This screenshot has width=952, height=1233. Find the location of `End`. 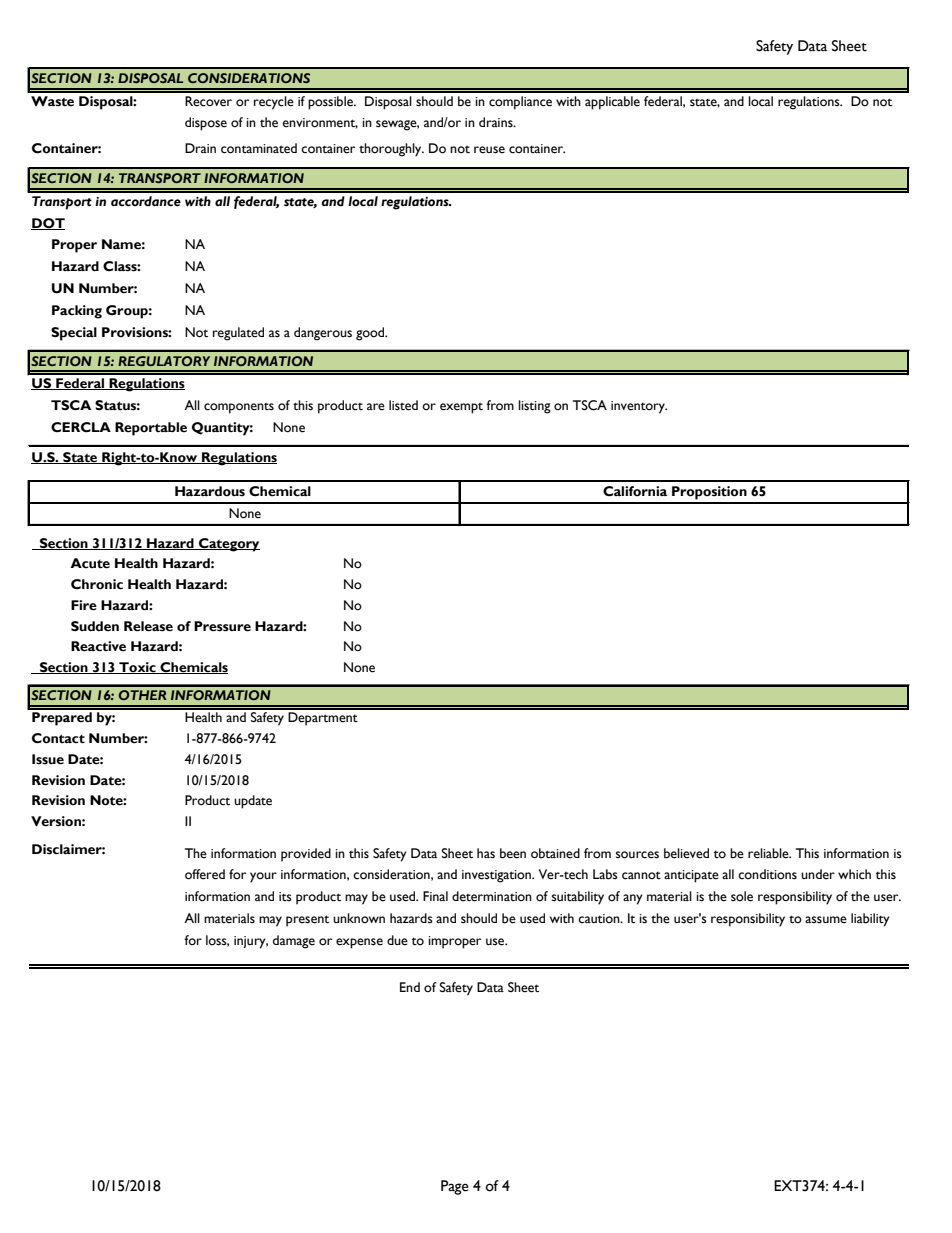

End is located at coordinates (410, 987).
